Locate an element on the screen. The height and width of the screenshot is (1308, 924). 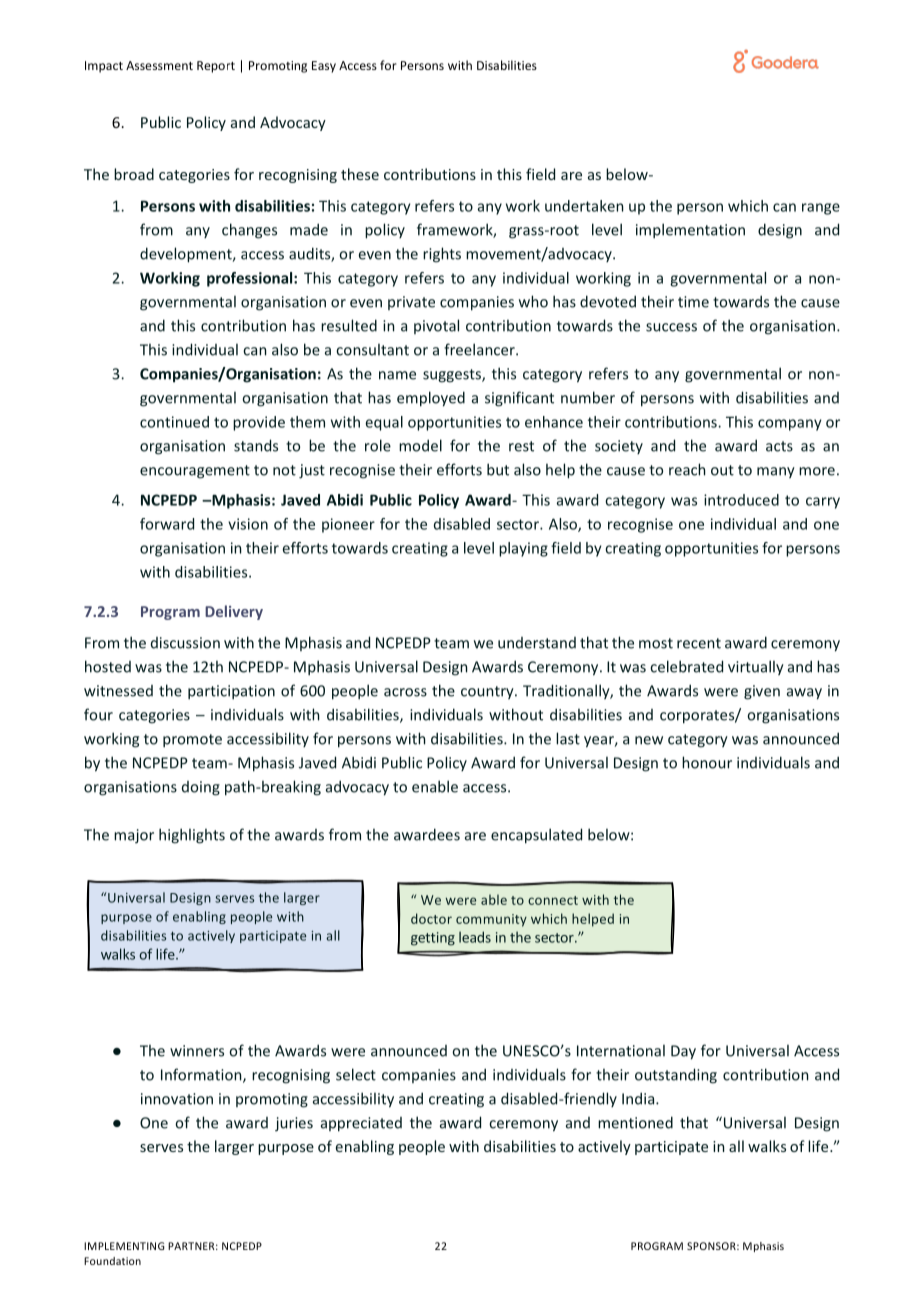
IMPLEMENTING is located at coordinates (124, 1246).
